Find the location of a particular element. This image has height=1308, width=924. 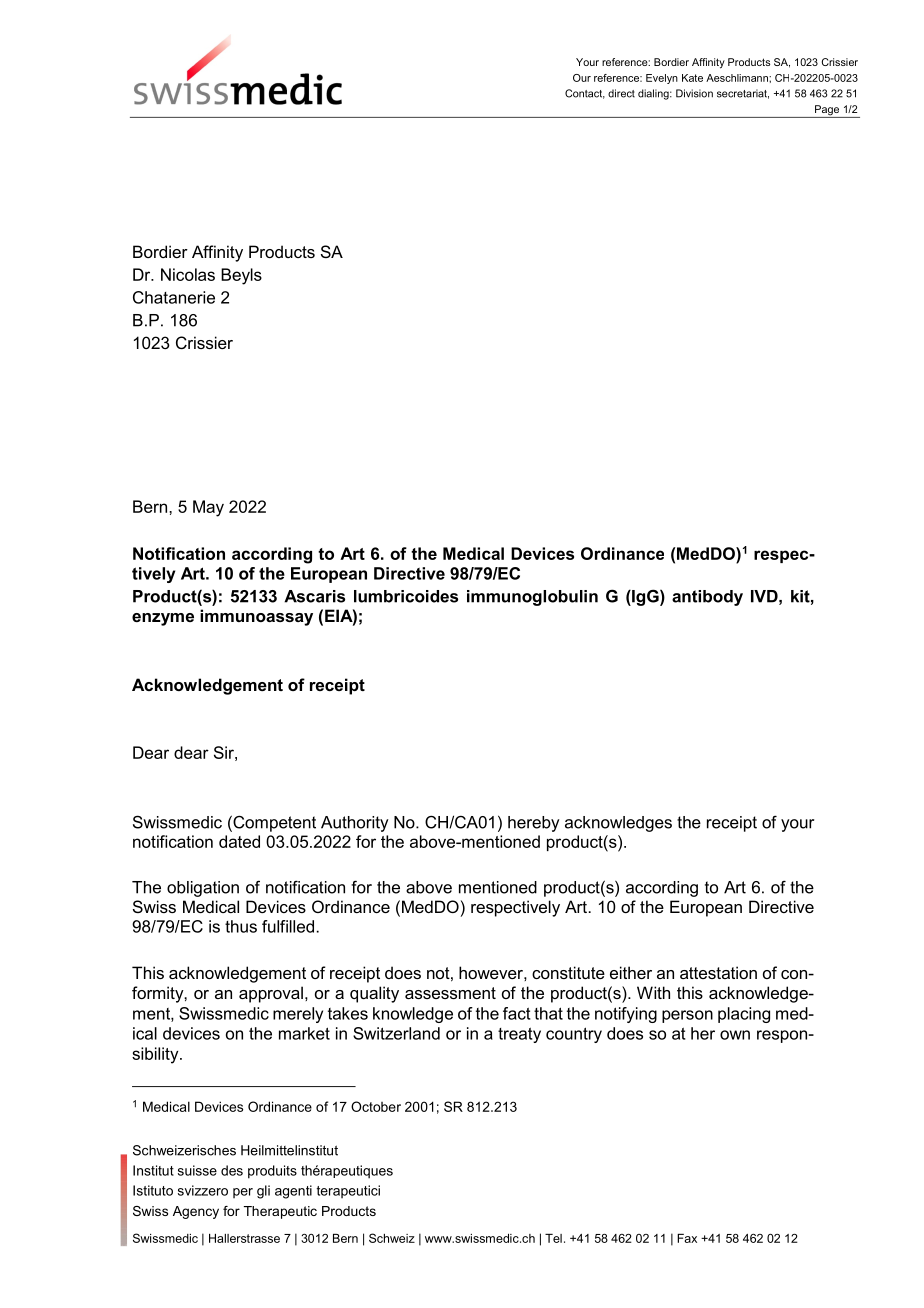

hereby is located at coordinates (534, 824).
